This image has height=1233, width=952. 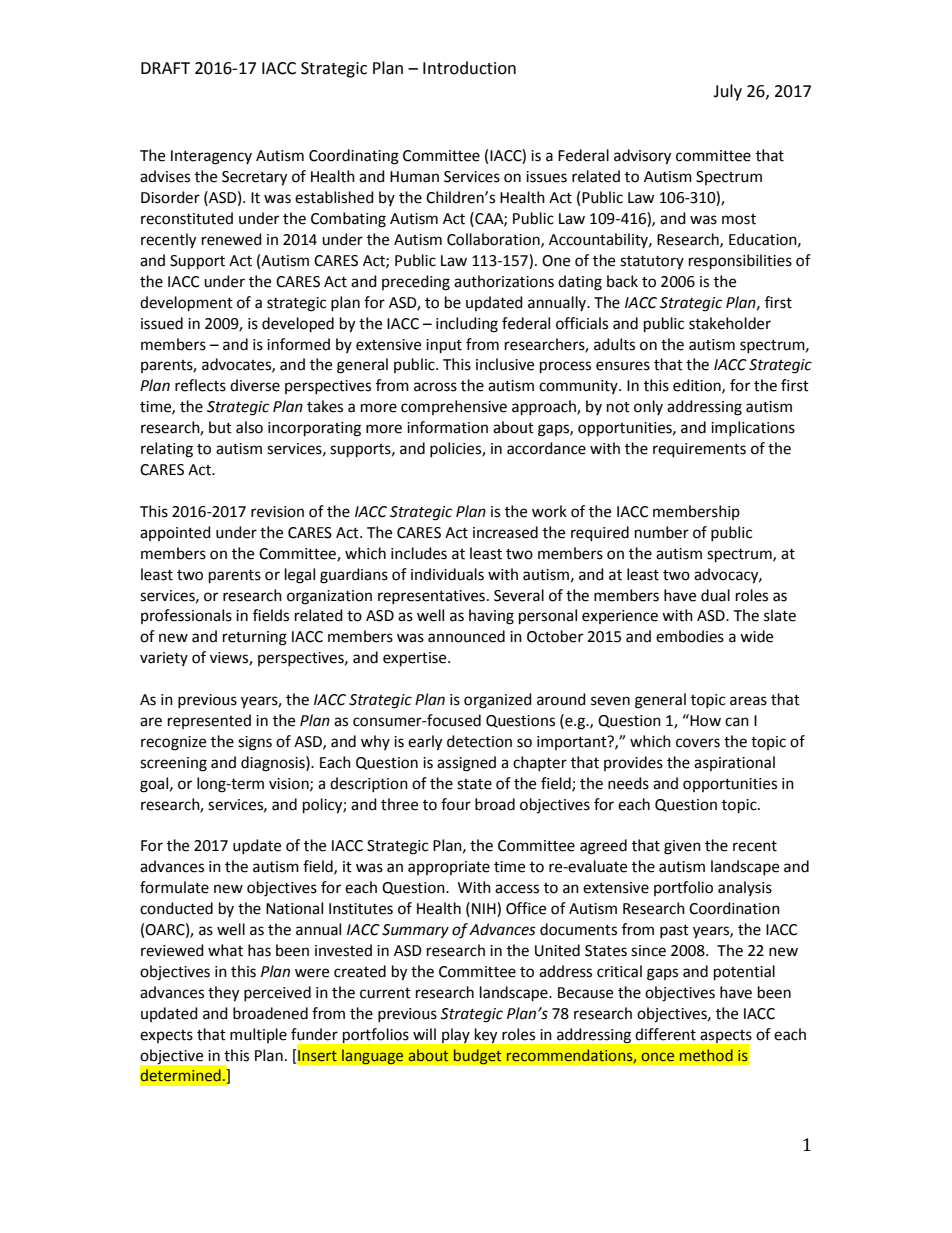 What do you see at coordinates (258, 1035) in the image?
I see `multiple` at bounding box center [258, 1035].
